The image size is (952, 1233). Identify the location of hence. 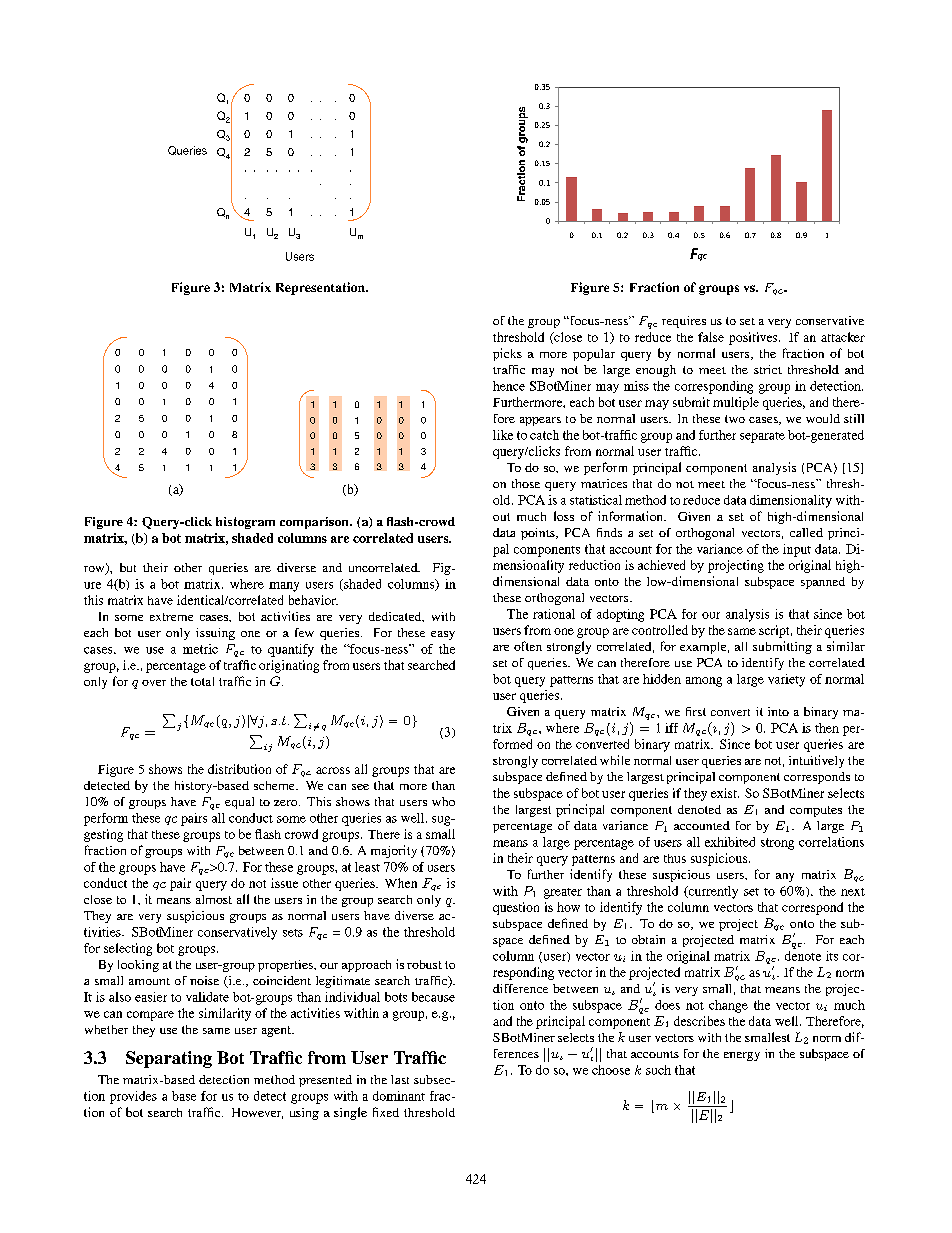
(509, 386).
